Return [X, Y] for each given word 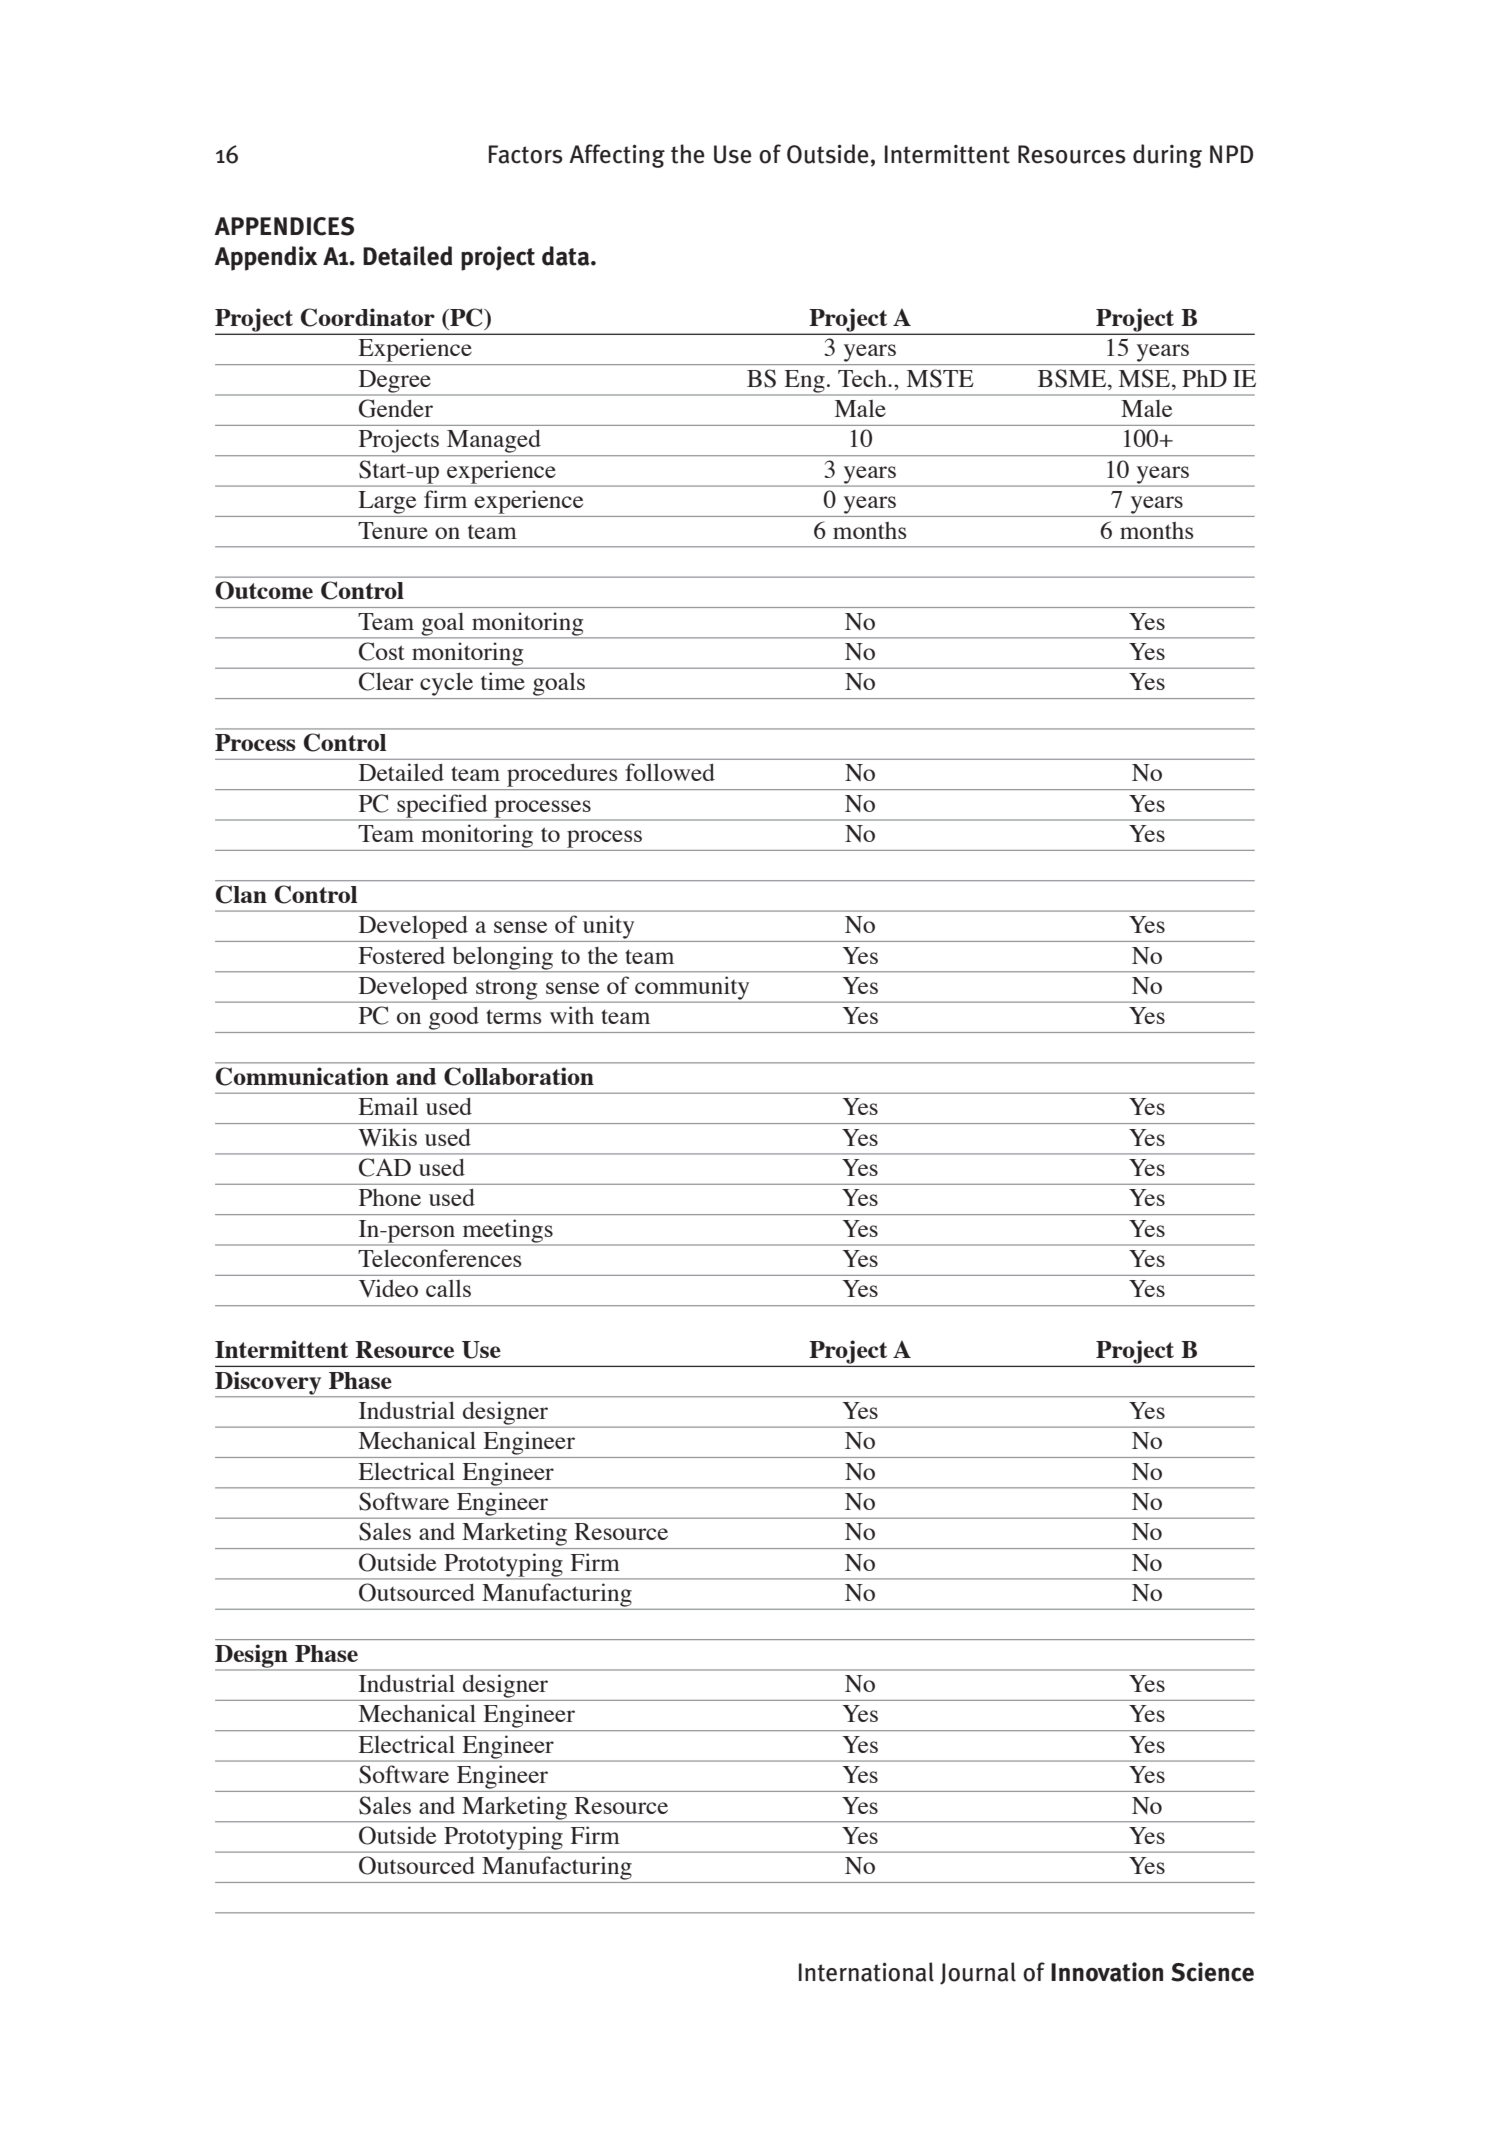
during [1167, 156]
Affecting [617, 156]
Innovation [1107, 1972]
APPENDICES [284, 226]
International [866, 1972]
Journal [978, 1973]
